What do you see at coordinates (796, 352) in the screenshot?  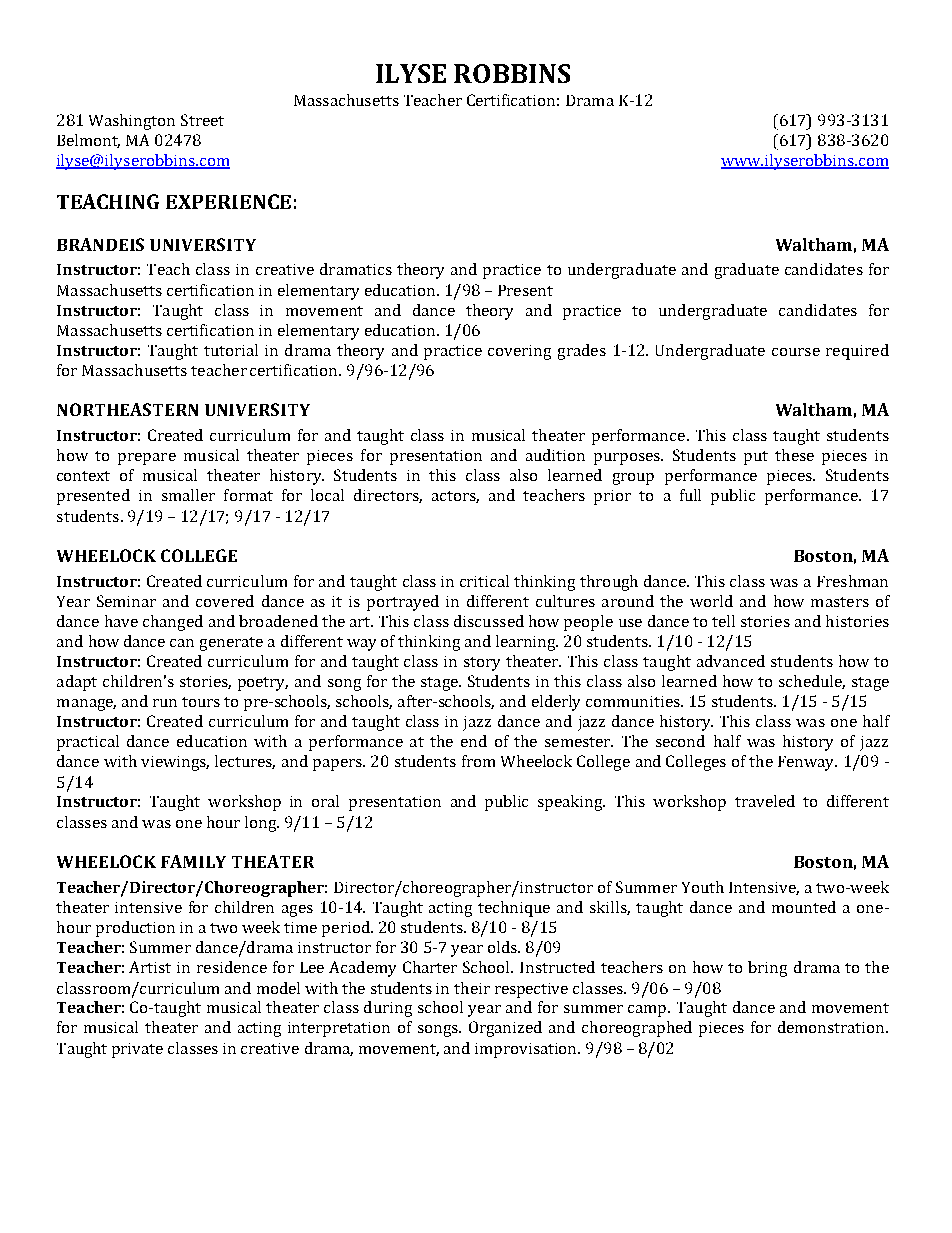 I see `course` at bounding box center [796, 352].
